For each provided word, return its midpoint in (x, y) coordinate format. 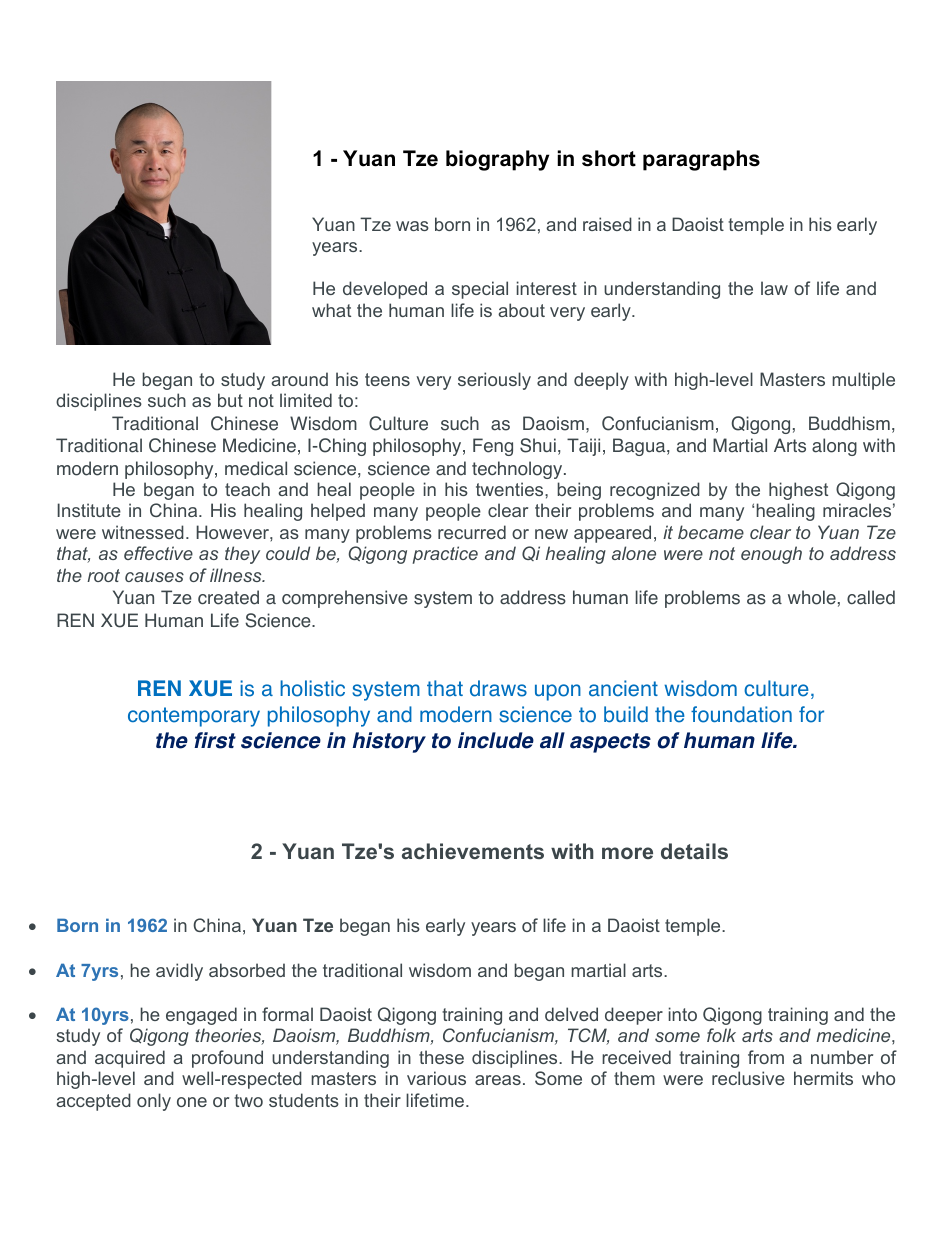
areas (498, 1080)
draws (498, 688)
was (412, 226)
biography (497, 160)
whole (812, 597)
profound (227, 1059)
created (228, 597)
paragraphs (701, 160)
